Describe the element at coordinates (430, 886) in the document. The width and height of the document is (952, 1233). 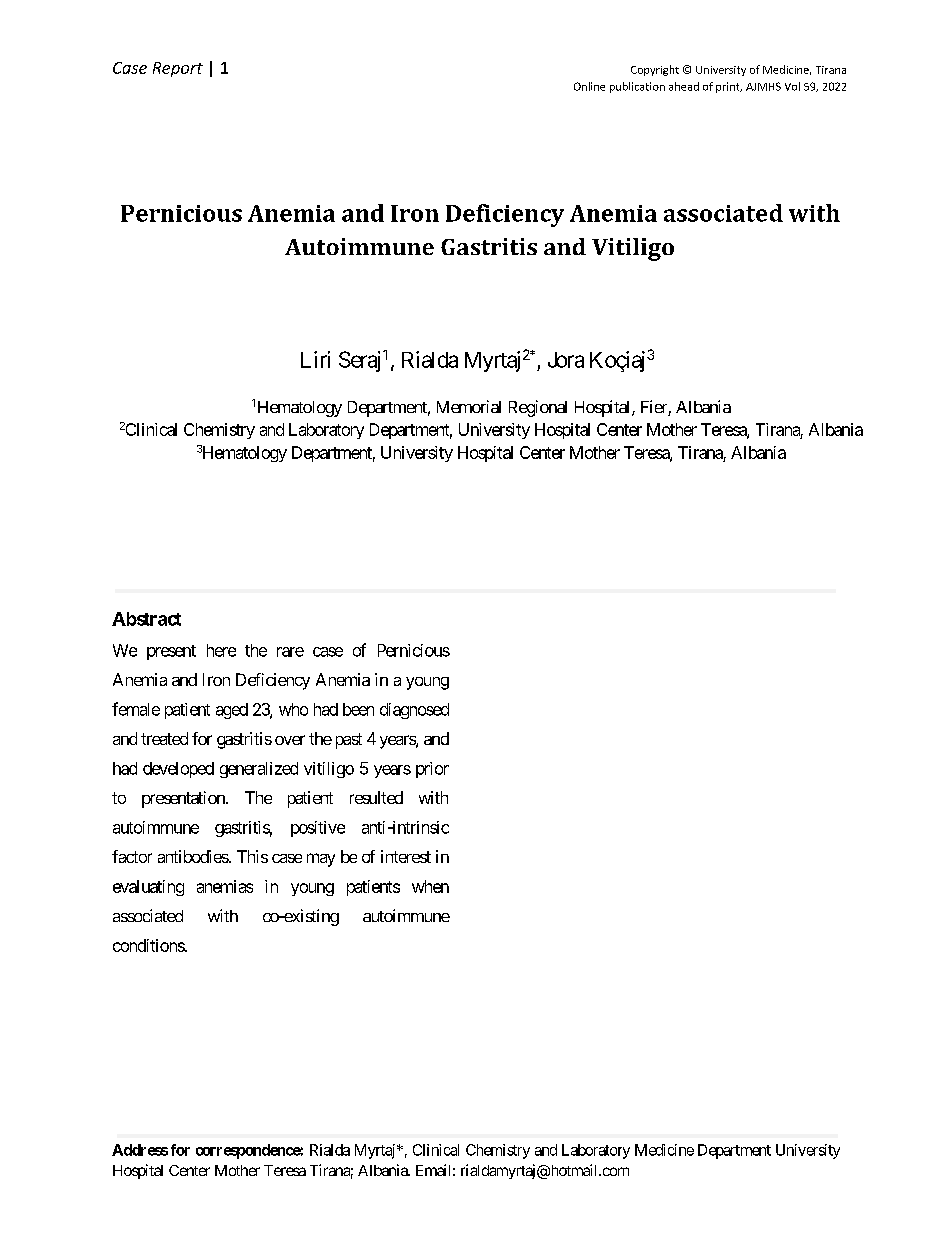
I see `when` at that location.
